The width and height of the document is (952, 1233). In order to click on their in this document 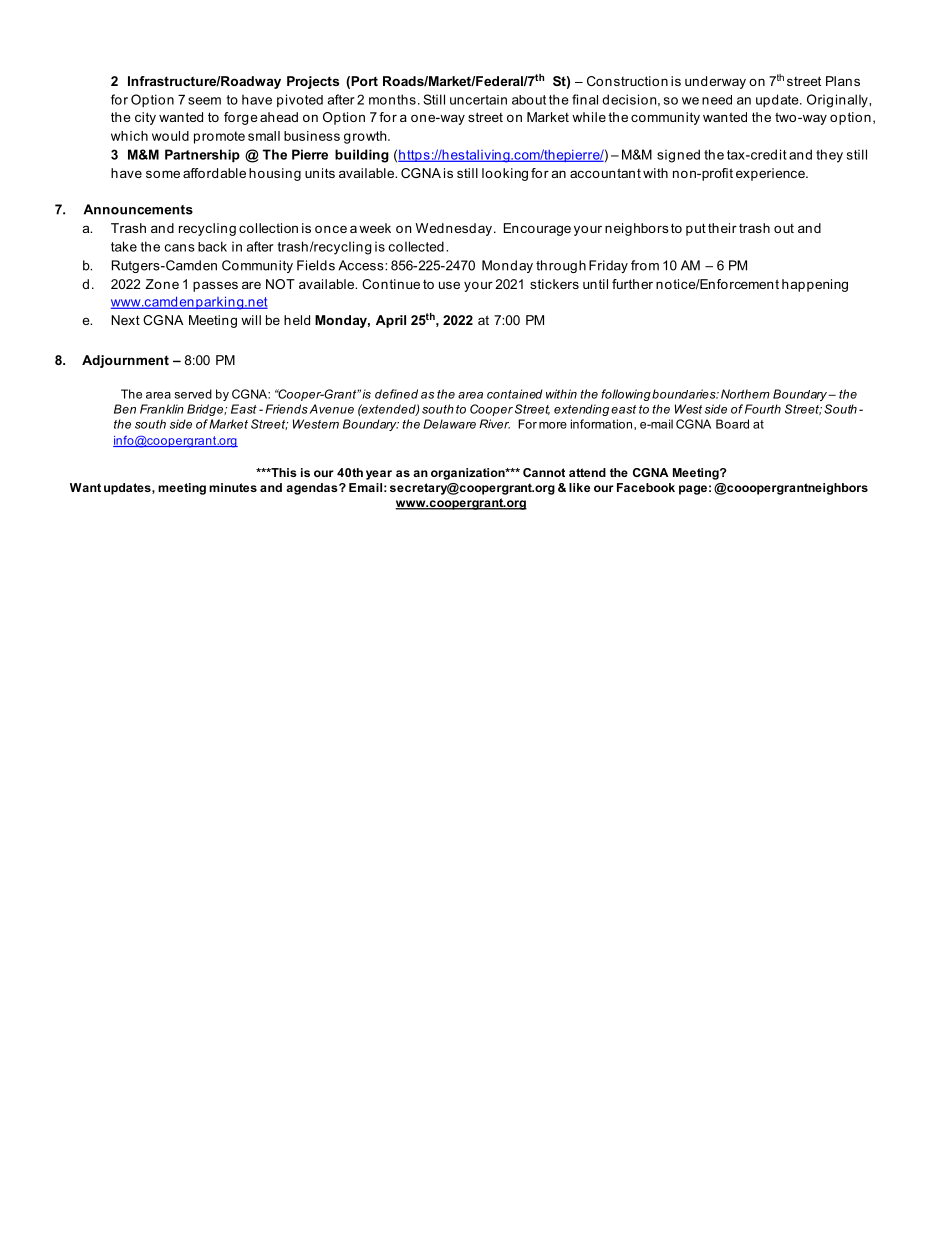, I will do `click(722, 228)`.
